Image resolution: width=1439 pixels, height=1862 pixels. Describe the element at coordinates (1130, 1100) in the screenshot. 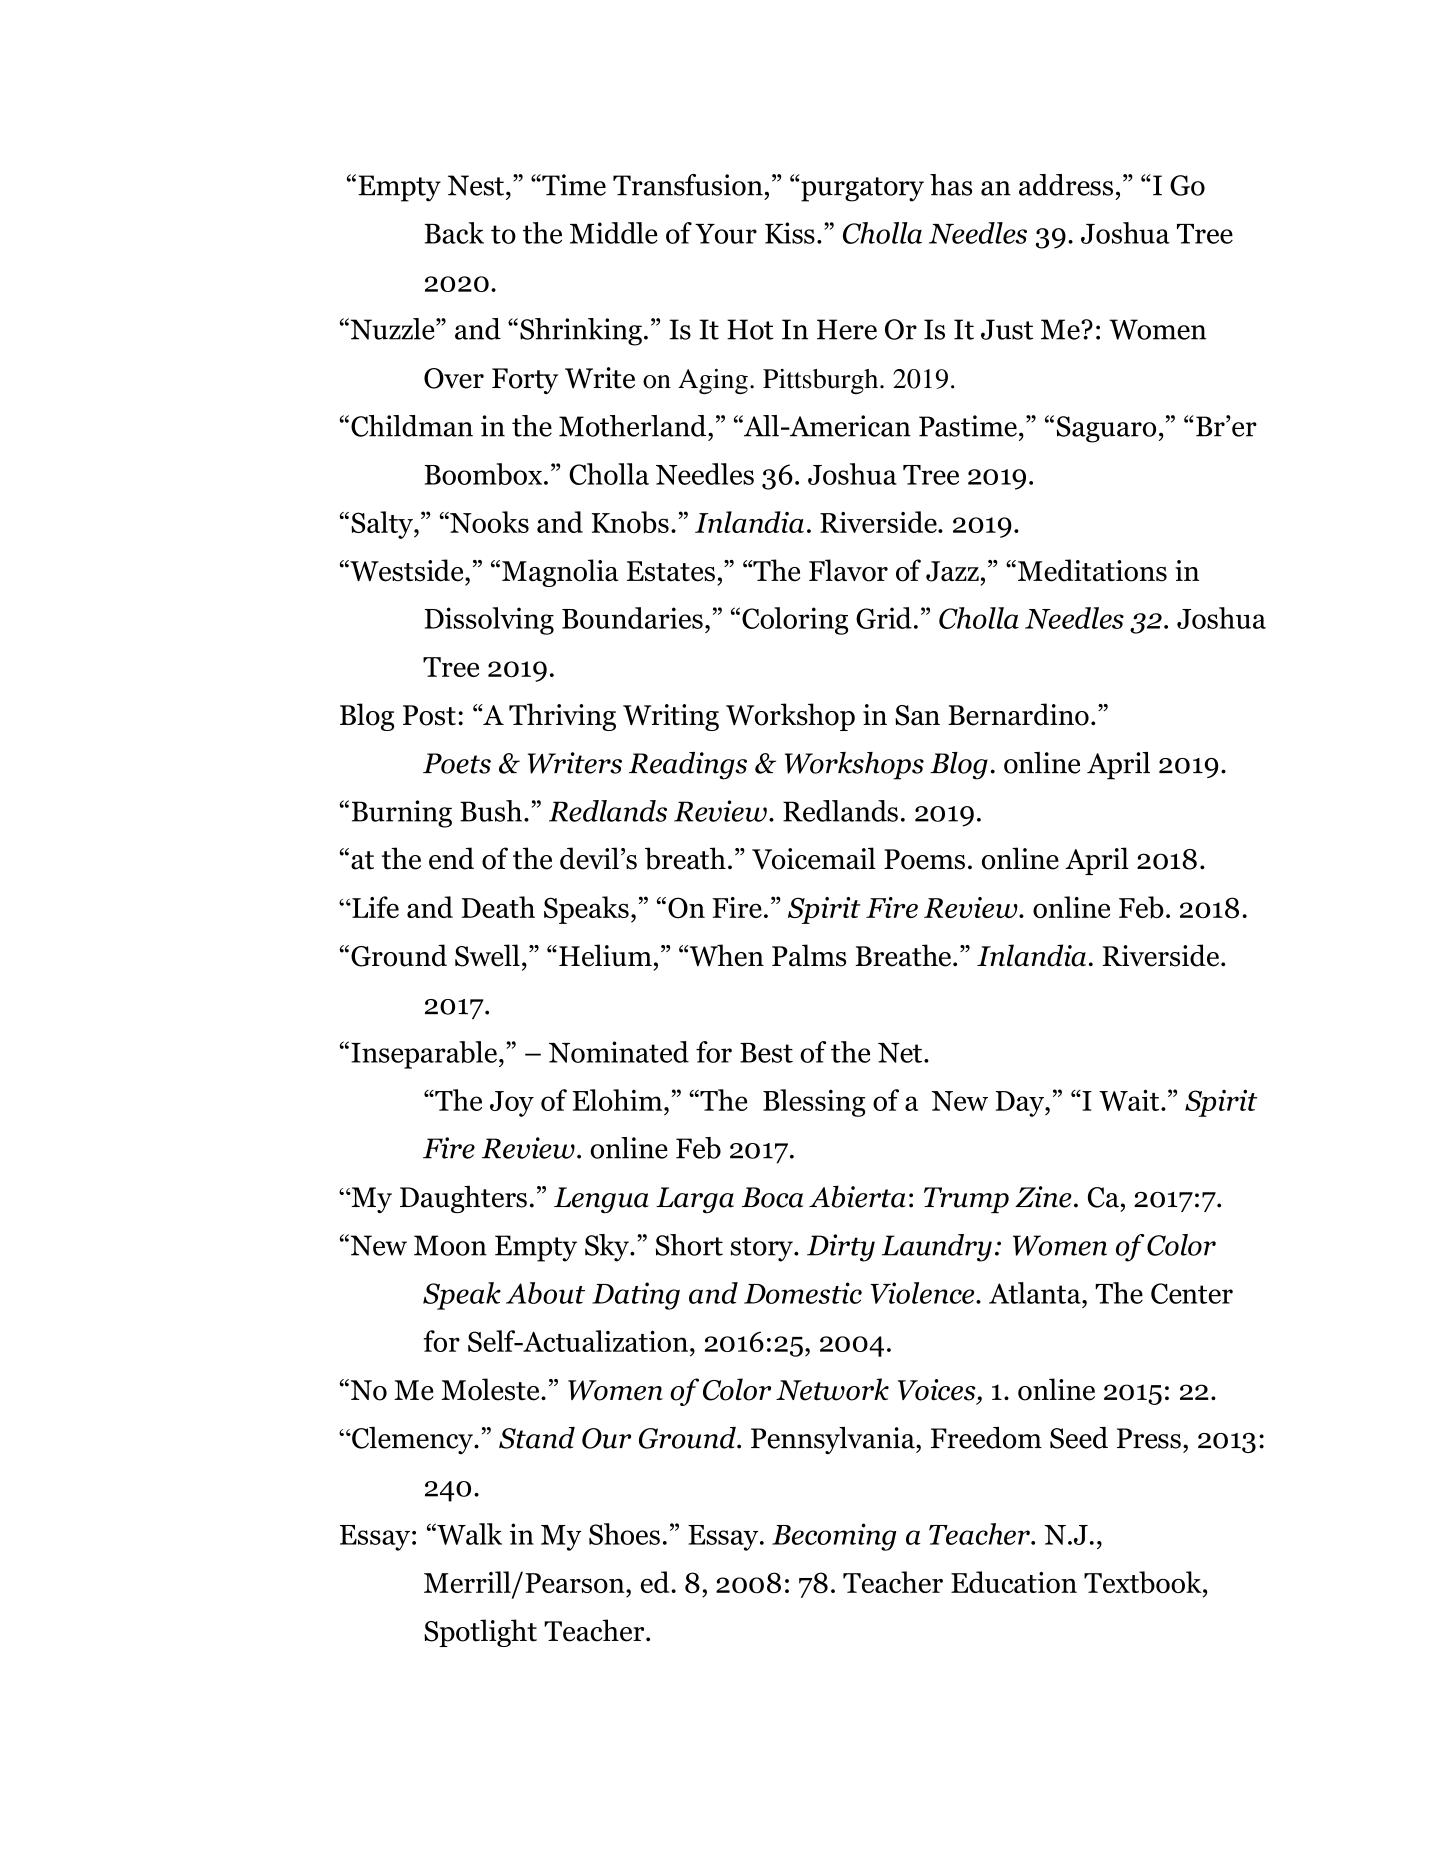

I see `Wait` at that location.
